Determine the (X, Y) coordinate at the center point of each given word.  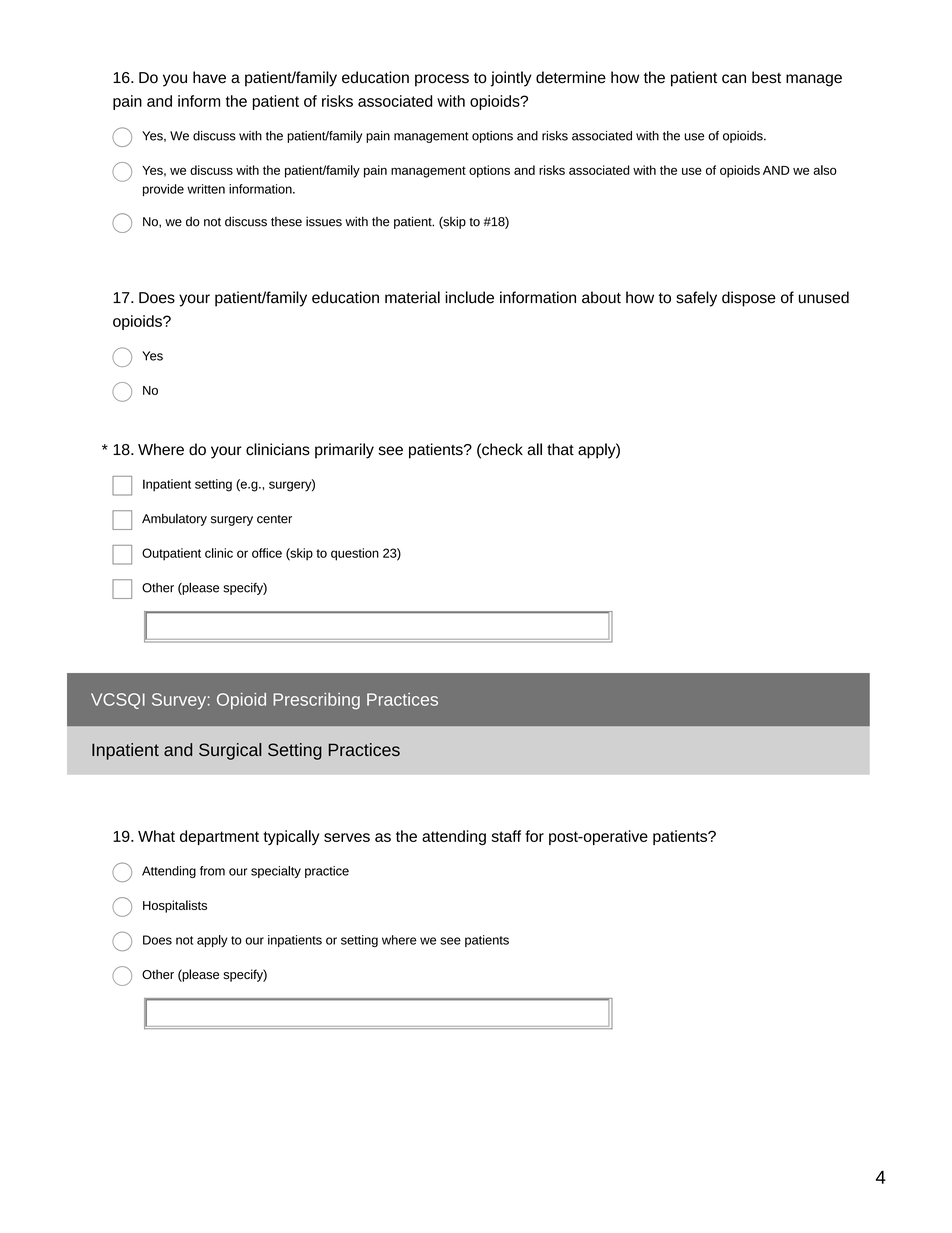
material (412, 297)
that (560, 449)
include (469, 297)
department (219, 837)
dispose (749, 299)
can (734, 79)
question (355, 554)
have (209, 77)
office (267, 553)
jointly (511, 79)
